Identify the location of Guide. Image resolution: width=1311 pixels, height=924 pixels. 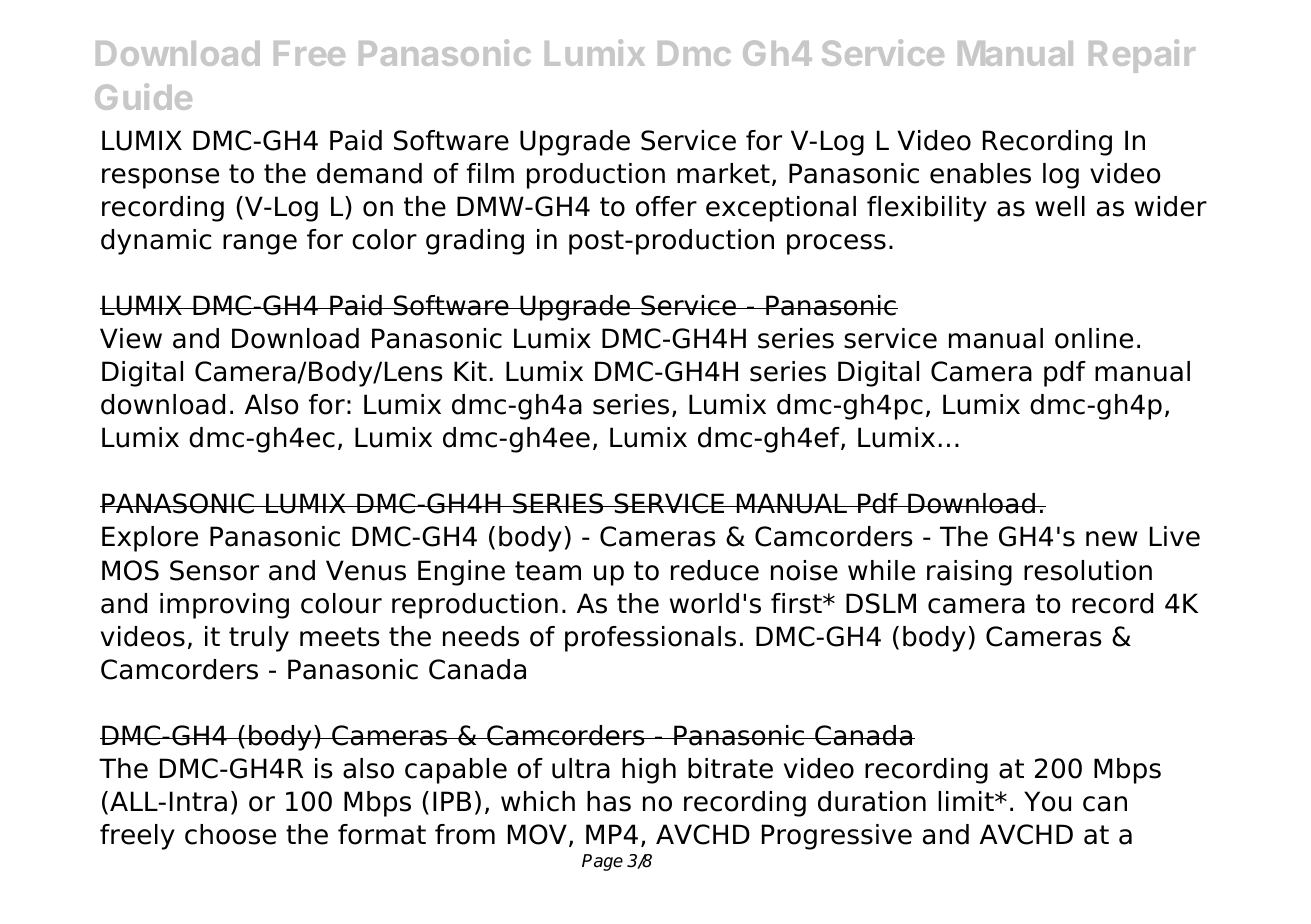
(143, 96).
